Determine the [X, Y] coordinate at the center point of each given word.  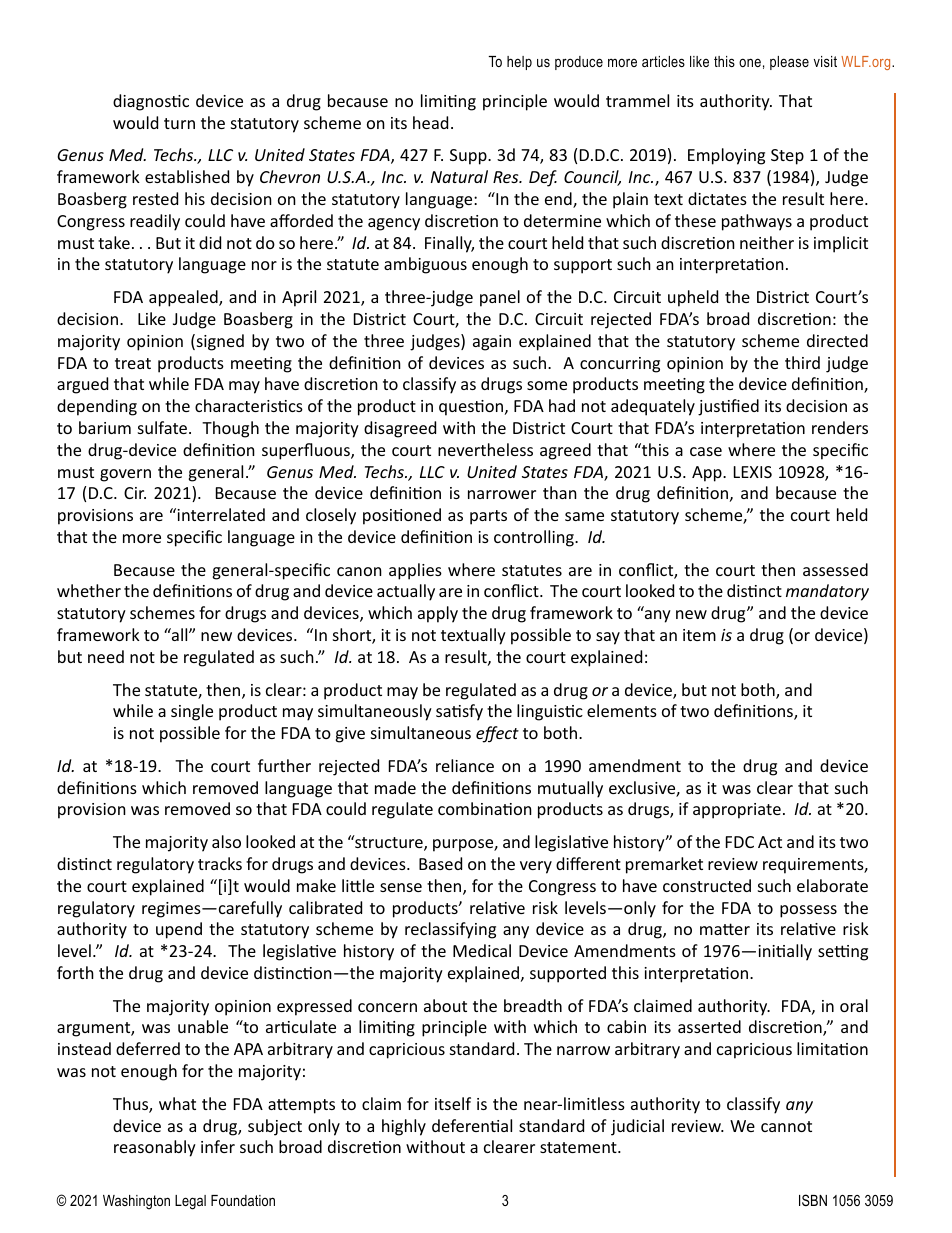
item [699, 635]
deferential [472, 1125]
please [789, 63]
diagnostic [151, 102]
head [430, 122]
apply [438, 614]
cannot [786, 1126]
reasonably [155, 1148]
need [106, 656]
